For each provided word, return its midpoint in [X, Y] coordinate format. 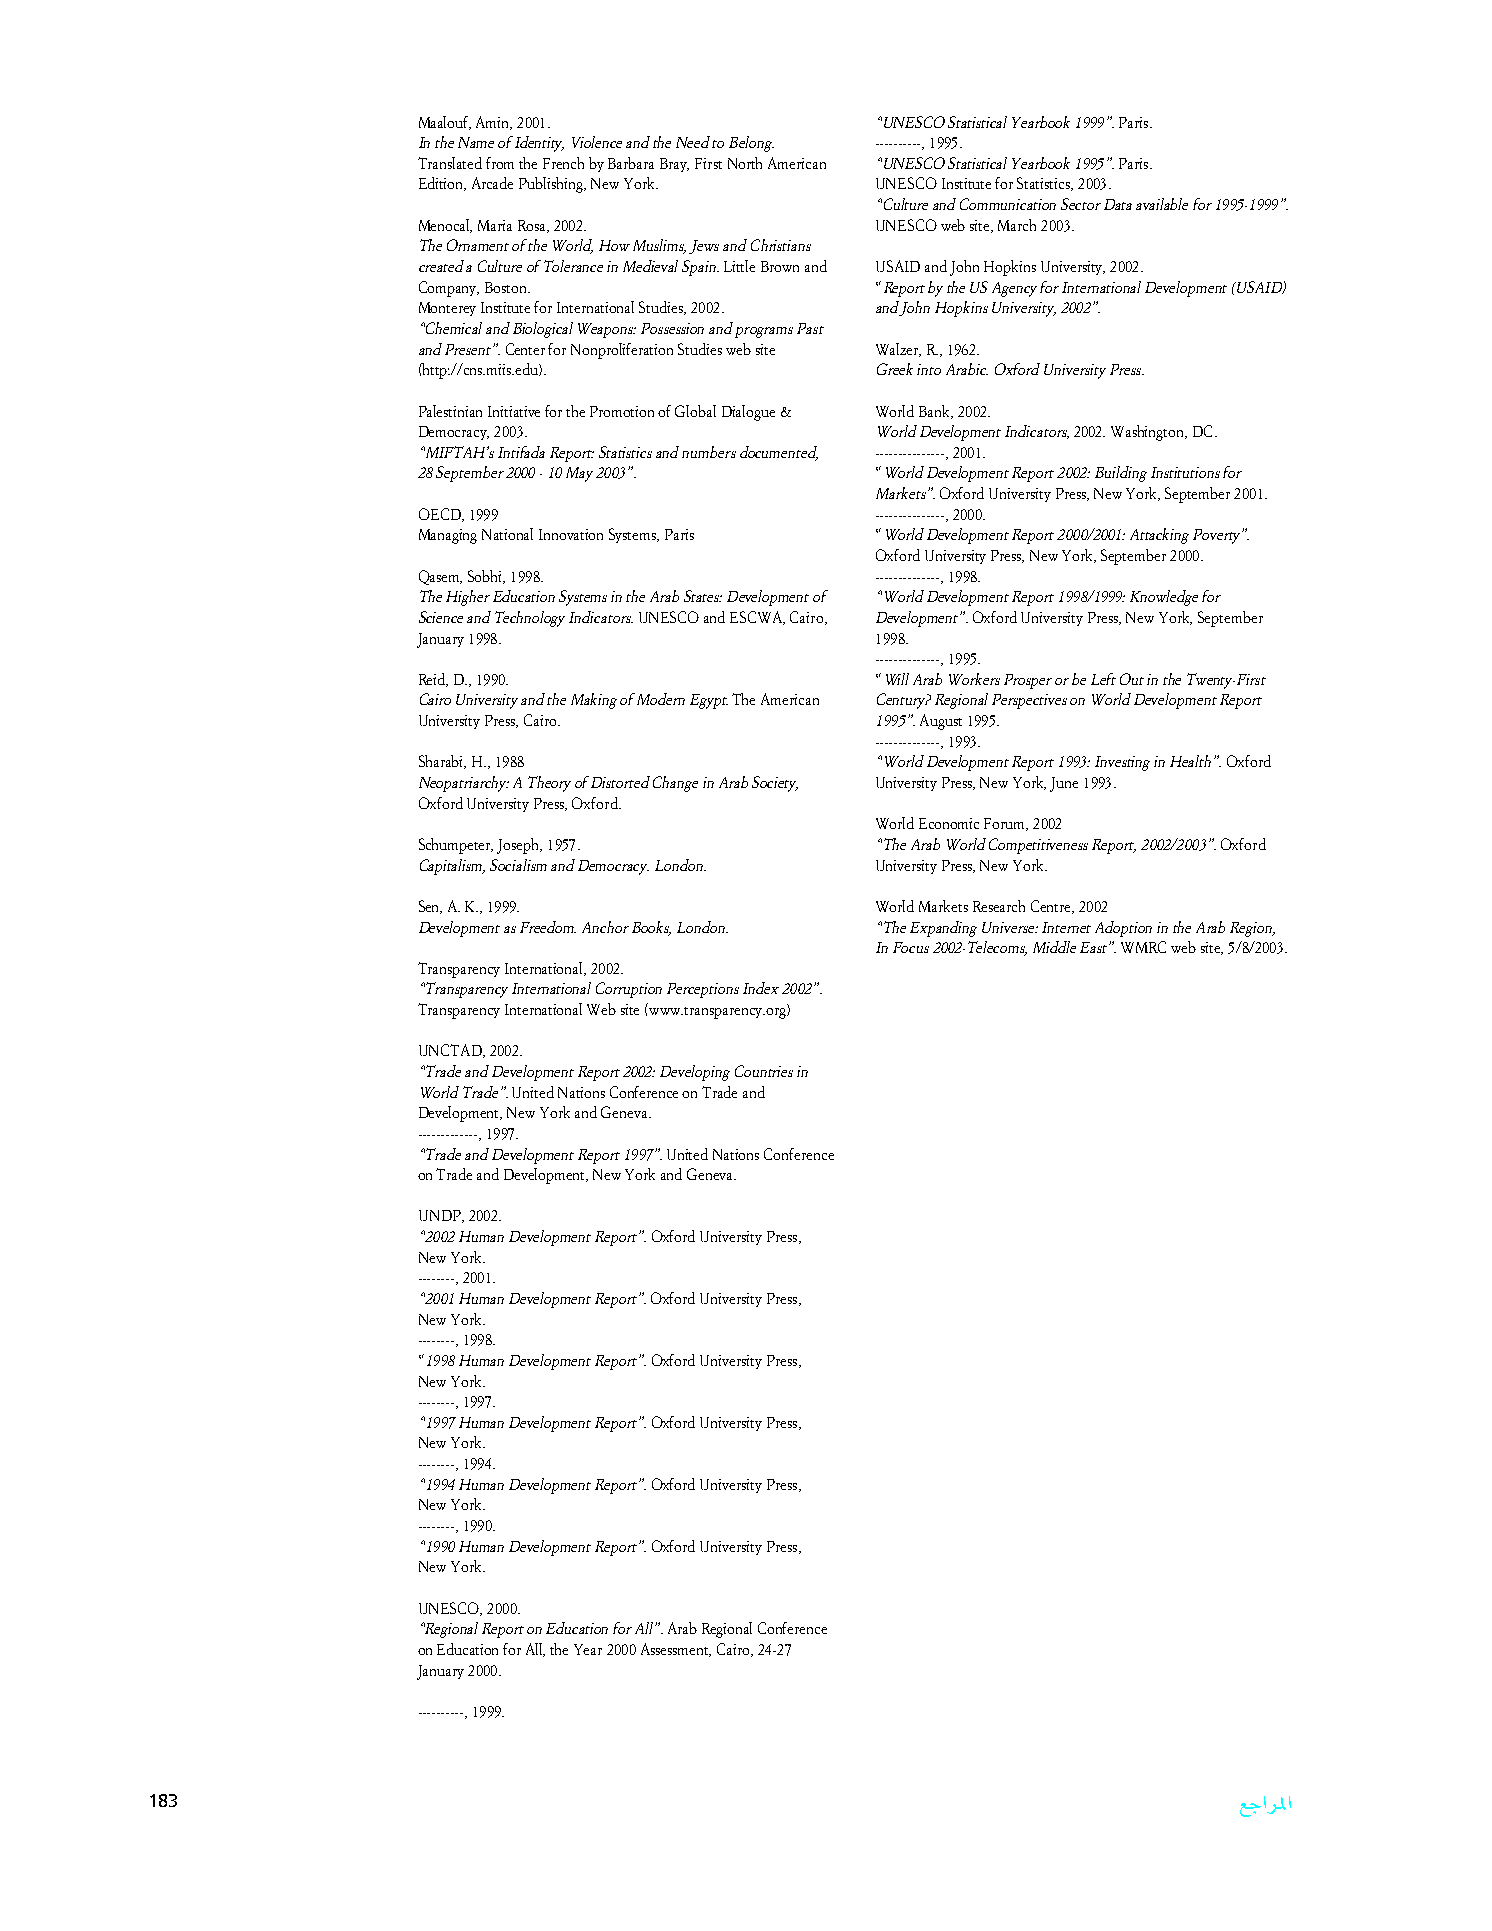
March [1017, 225]
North [745, 163]
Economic [949, 823]
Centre [1052, 907]
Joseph [519, 846]
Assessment [676, 1650]
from [500, 163]
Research [999, 906]
